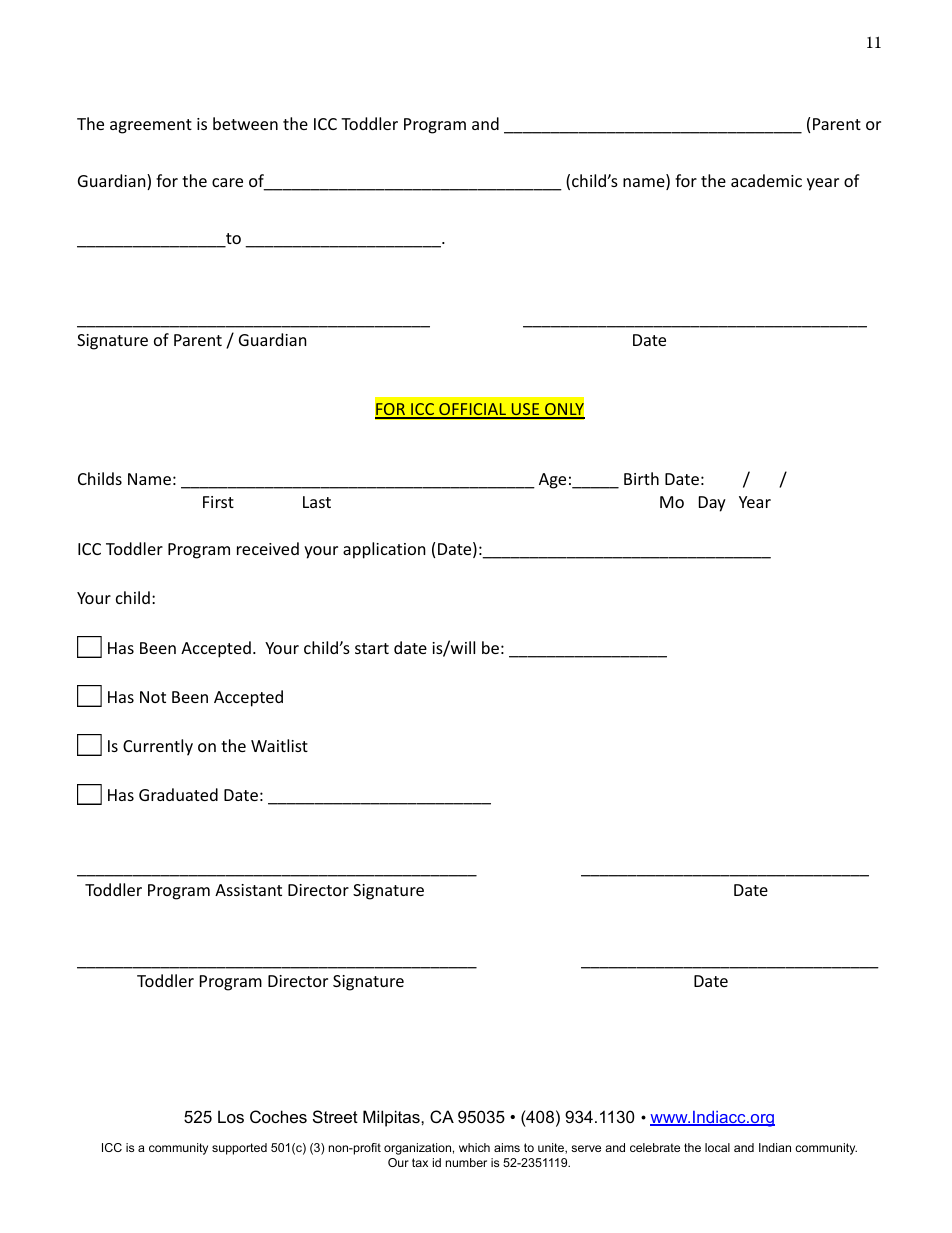  Describe the element at coordinates (153, 697) in the document. I see `Not` at that location.
